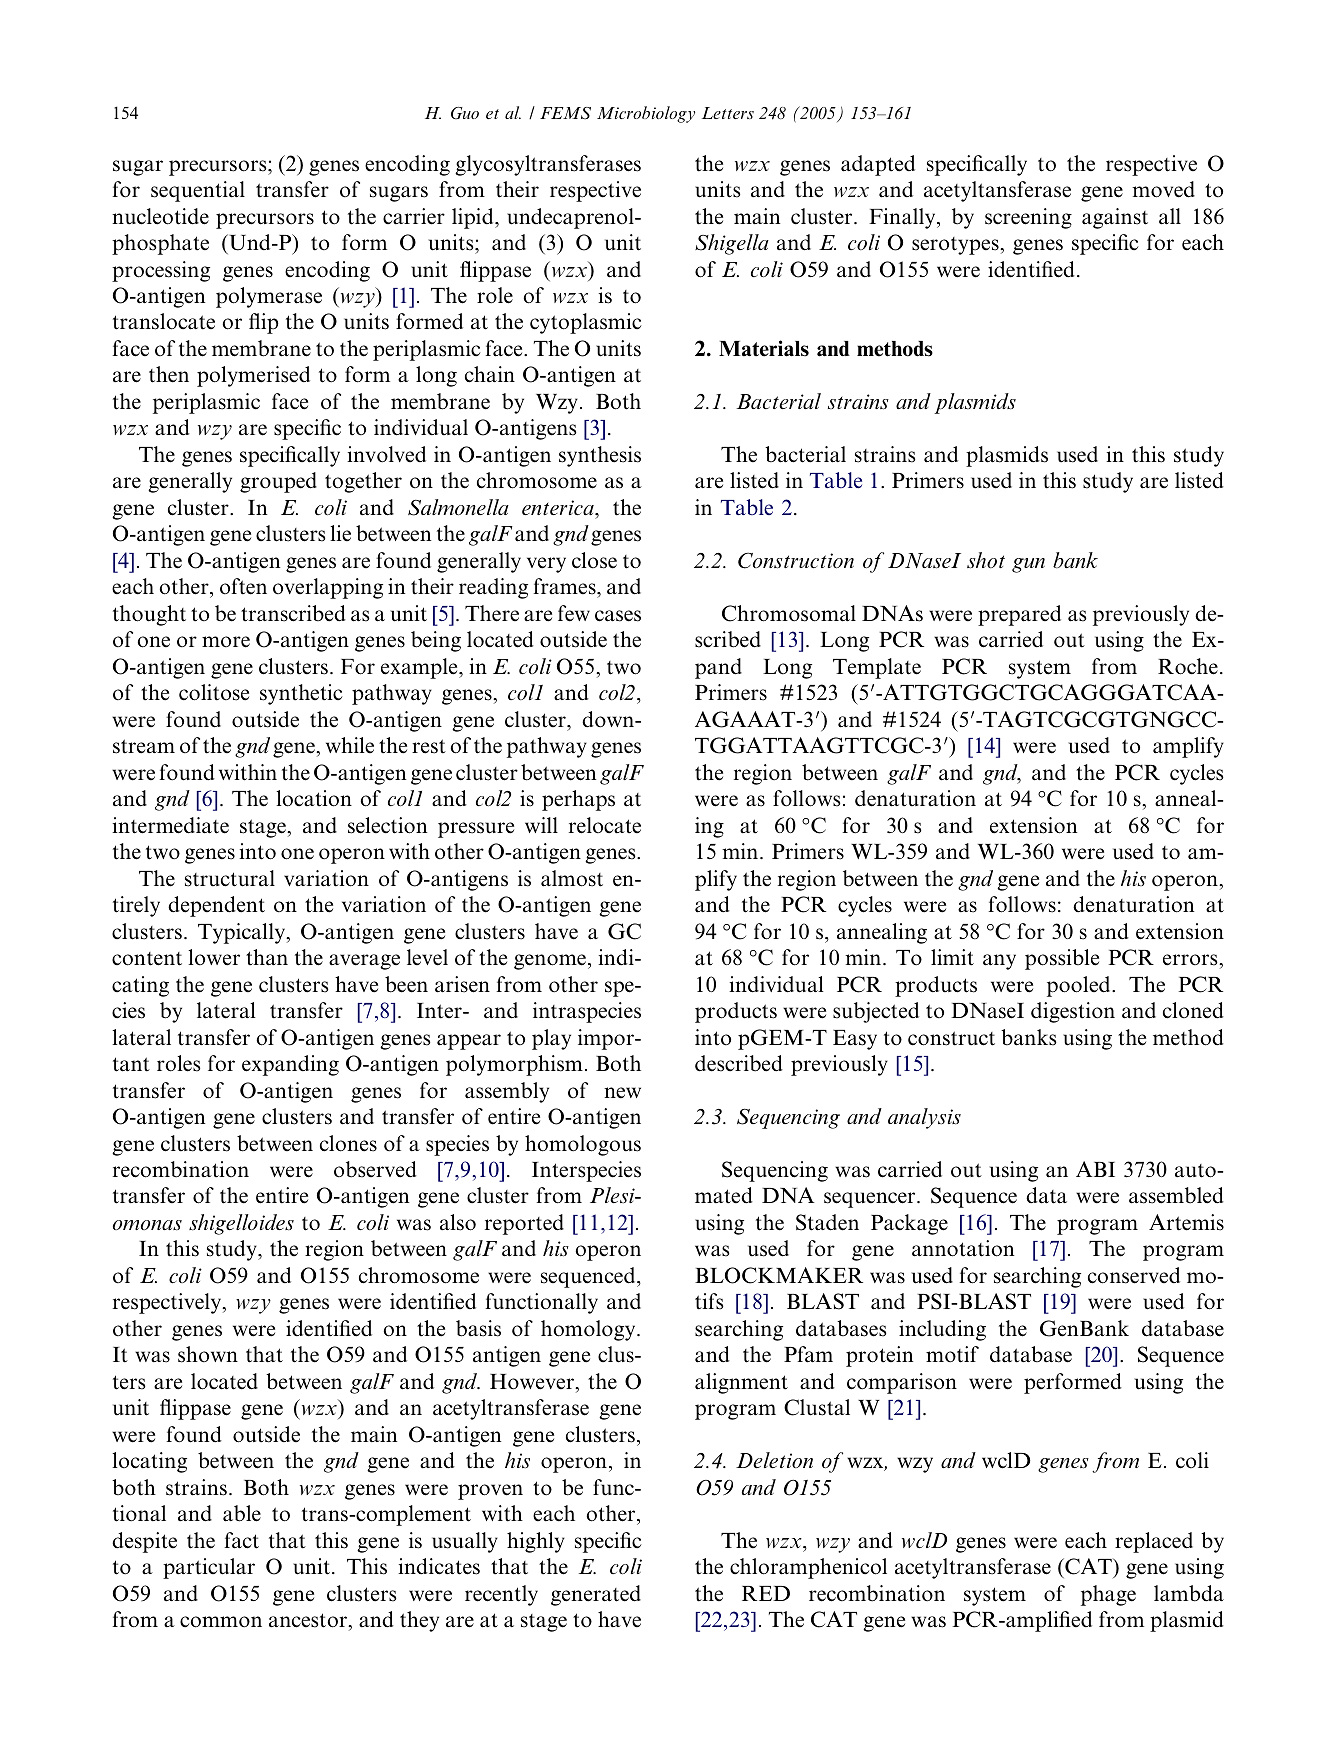 The height and width of the image is (1759, 1318). Describe the element at coordinates (1028, 218) in the image. I see `screening` at that location.
